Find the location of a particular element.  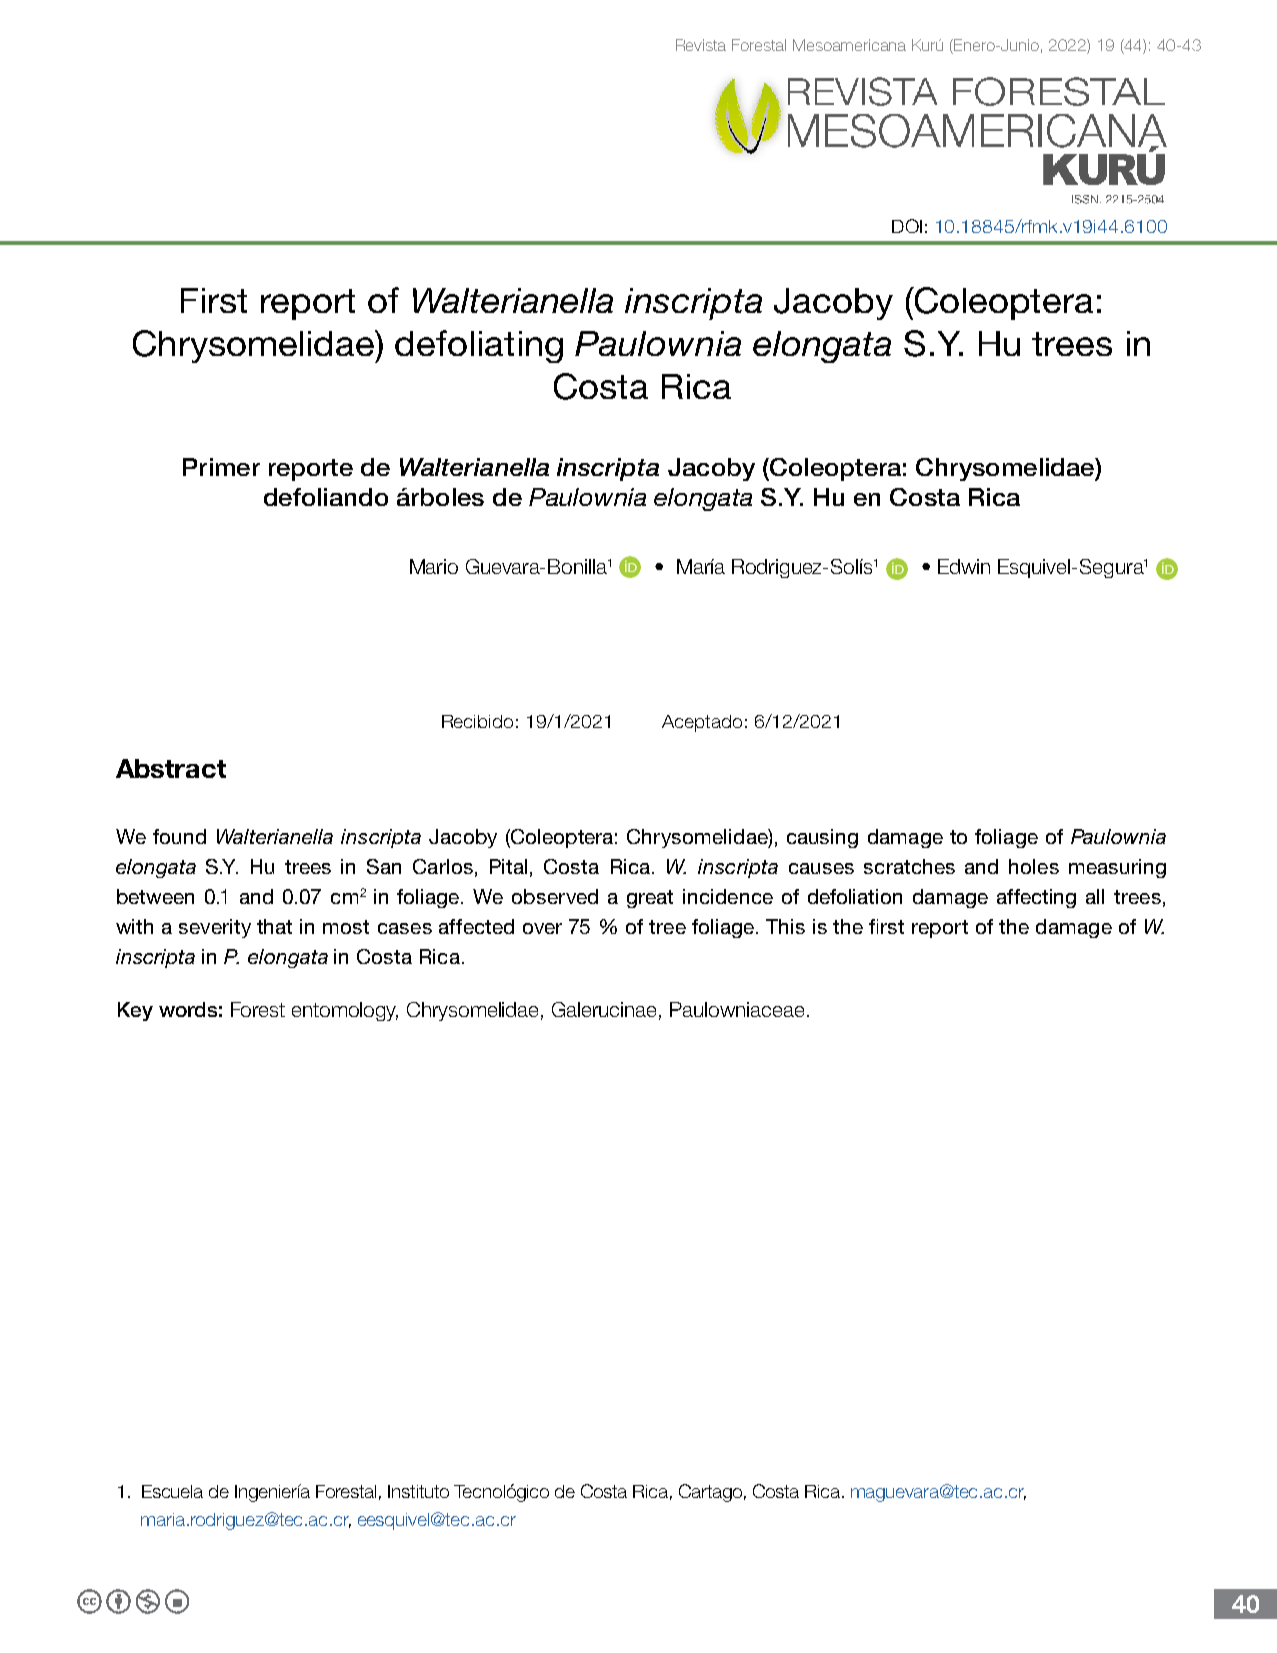

affecting is located at coordinates (1036, 898).
